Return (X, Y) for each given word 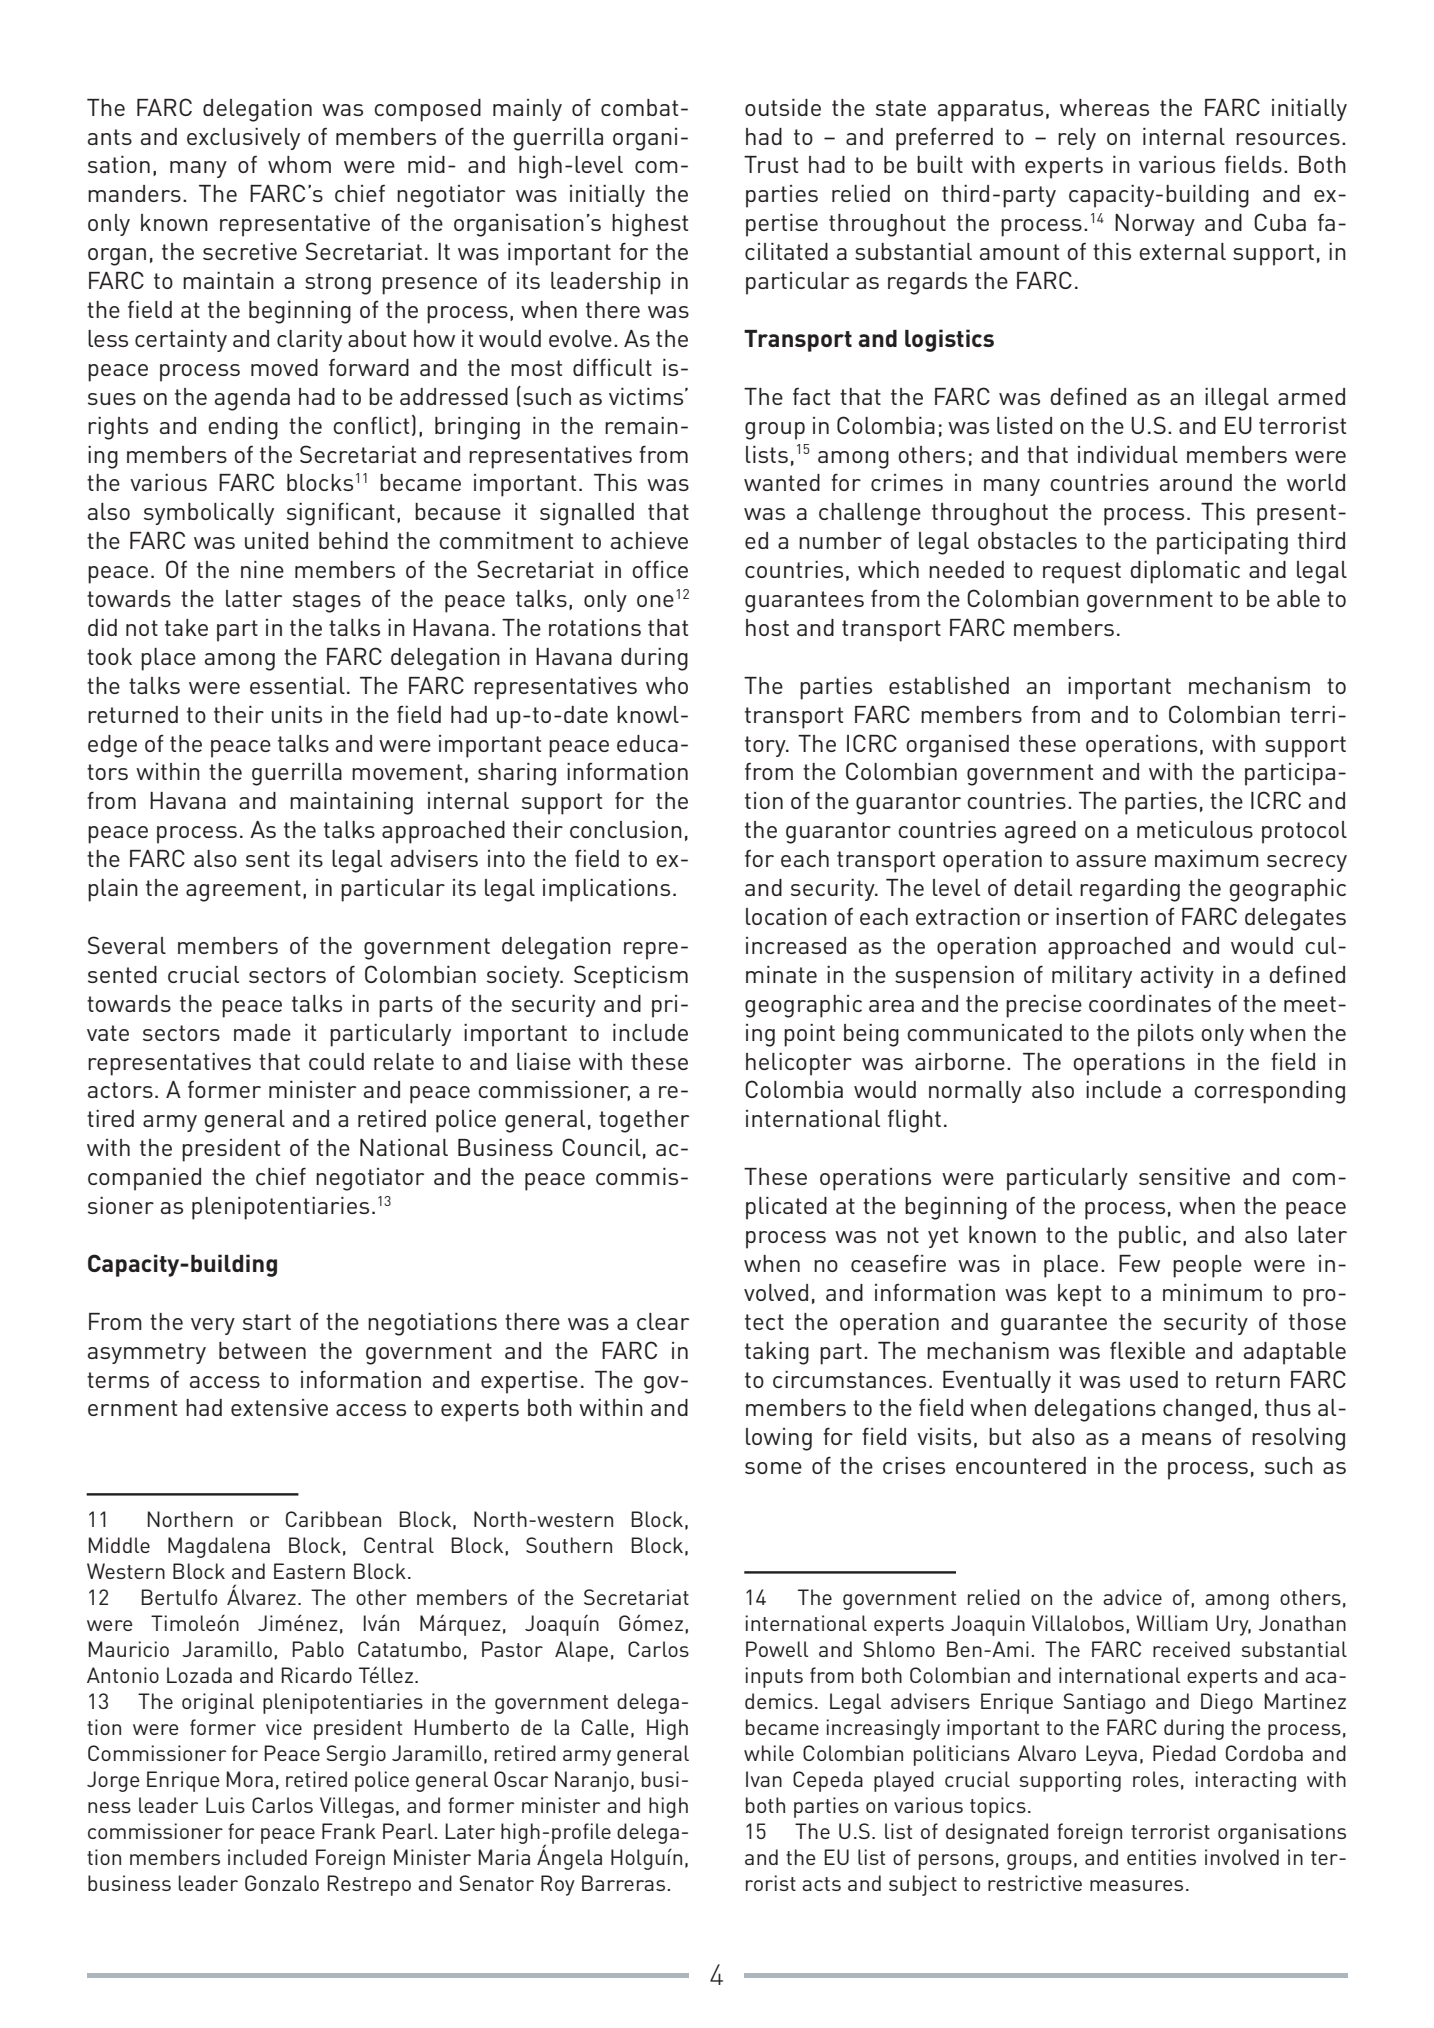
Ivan (764, 1779)
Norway (1155, 225)
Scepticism (631, 977)
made (262, 1032)
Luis (225, 1805)
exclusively (243, 139)
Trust (771, 164)
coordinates (1150, 1003)
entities (1161, 1857)
